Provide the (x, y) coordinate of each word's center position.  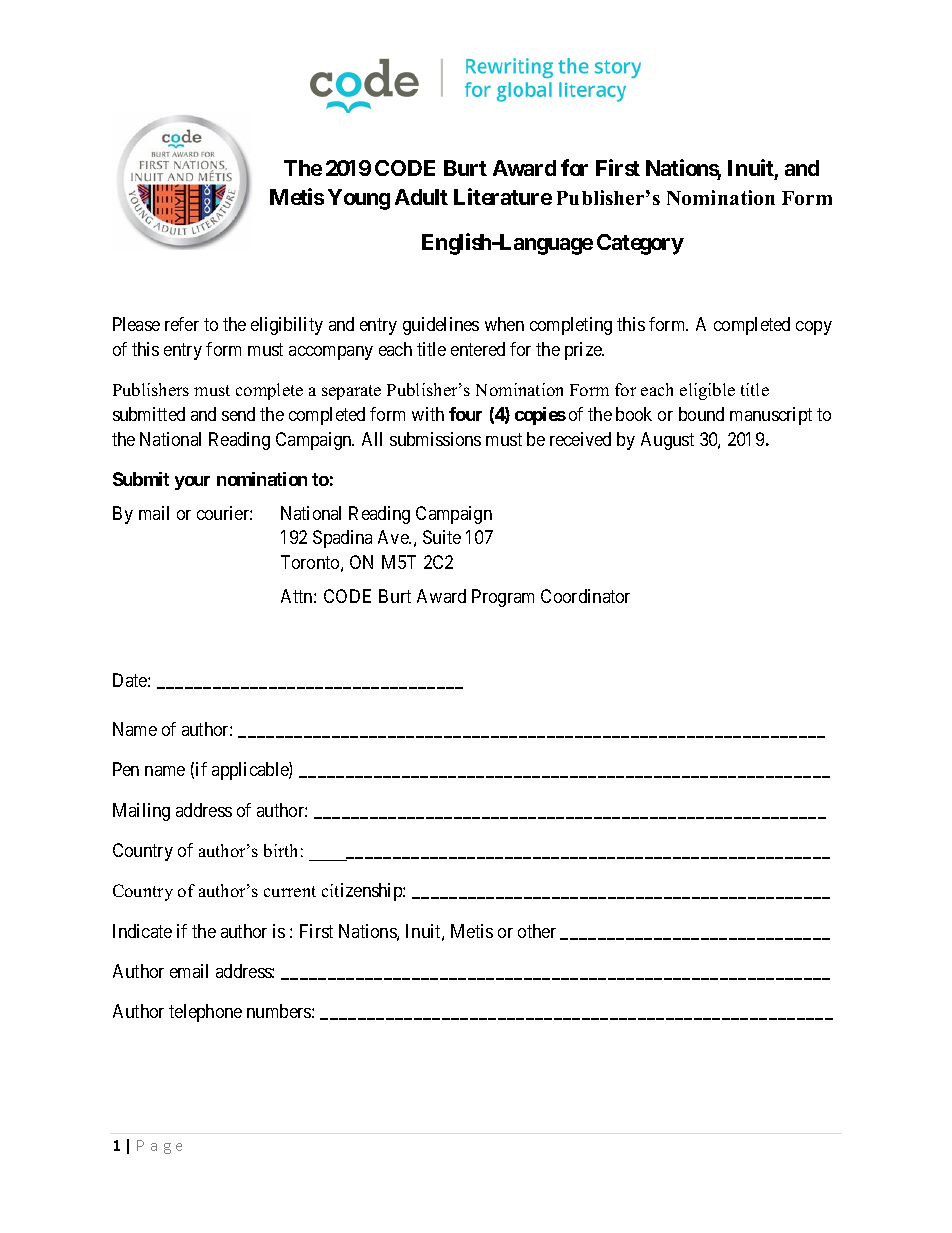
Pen (126, 769)
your (192, 483)
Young (359, 199)
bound (701, 414)
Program (503, 598)
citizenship (363, 892)
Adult (421, 197)
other (537, 931)
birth (280, 850)
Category (640, 244)
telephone (205, 1013)
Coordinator (585, 596)
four (465, 414)
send (238, 414)
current (290, 891)
